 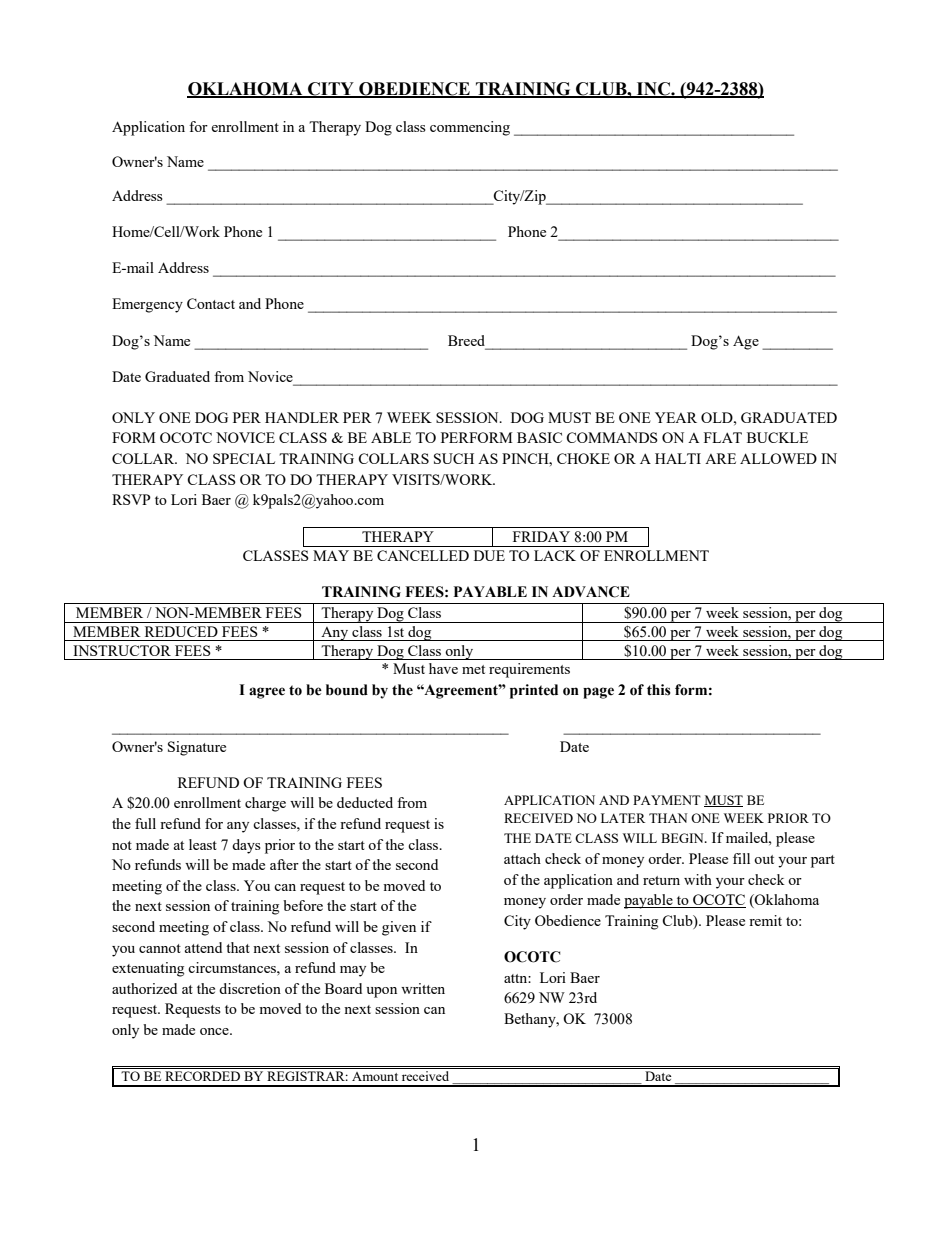 What do you see at coordinates (365, 802) in the screenshot?
I see `deducted` at bounding box center [365, 802].
